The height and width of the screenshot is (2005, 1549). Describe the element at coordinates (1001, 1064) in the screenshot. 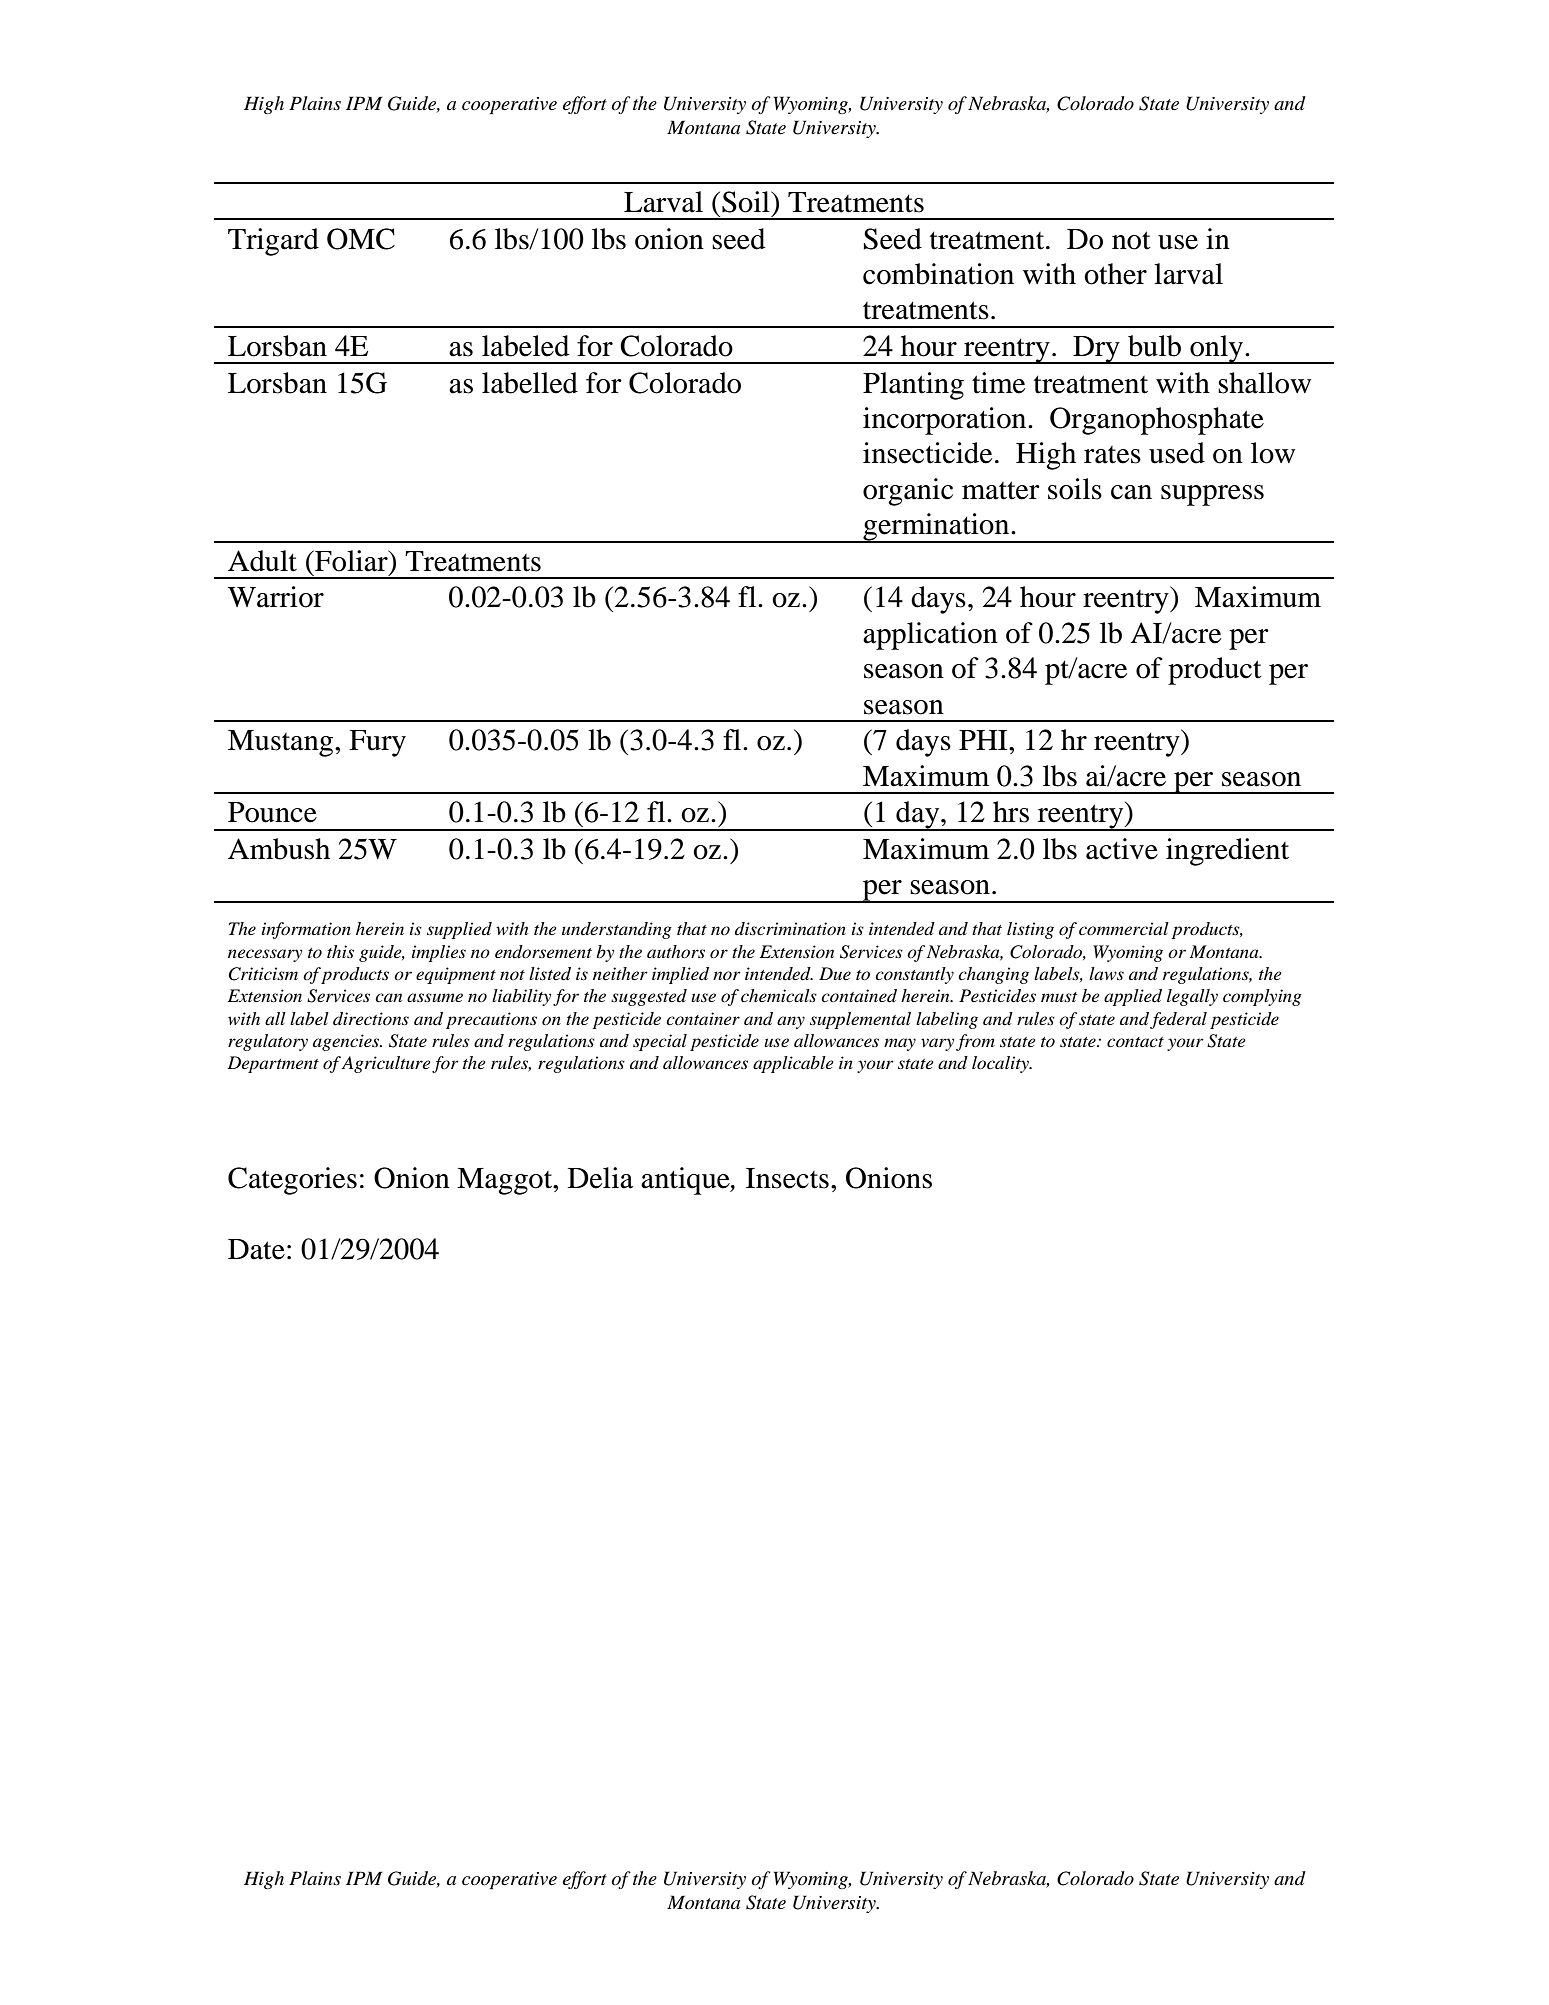

I see `locality` at that location.
